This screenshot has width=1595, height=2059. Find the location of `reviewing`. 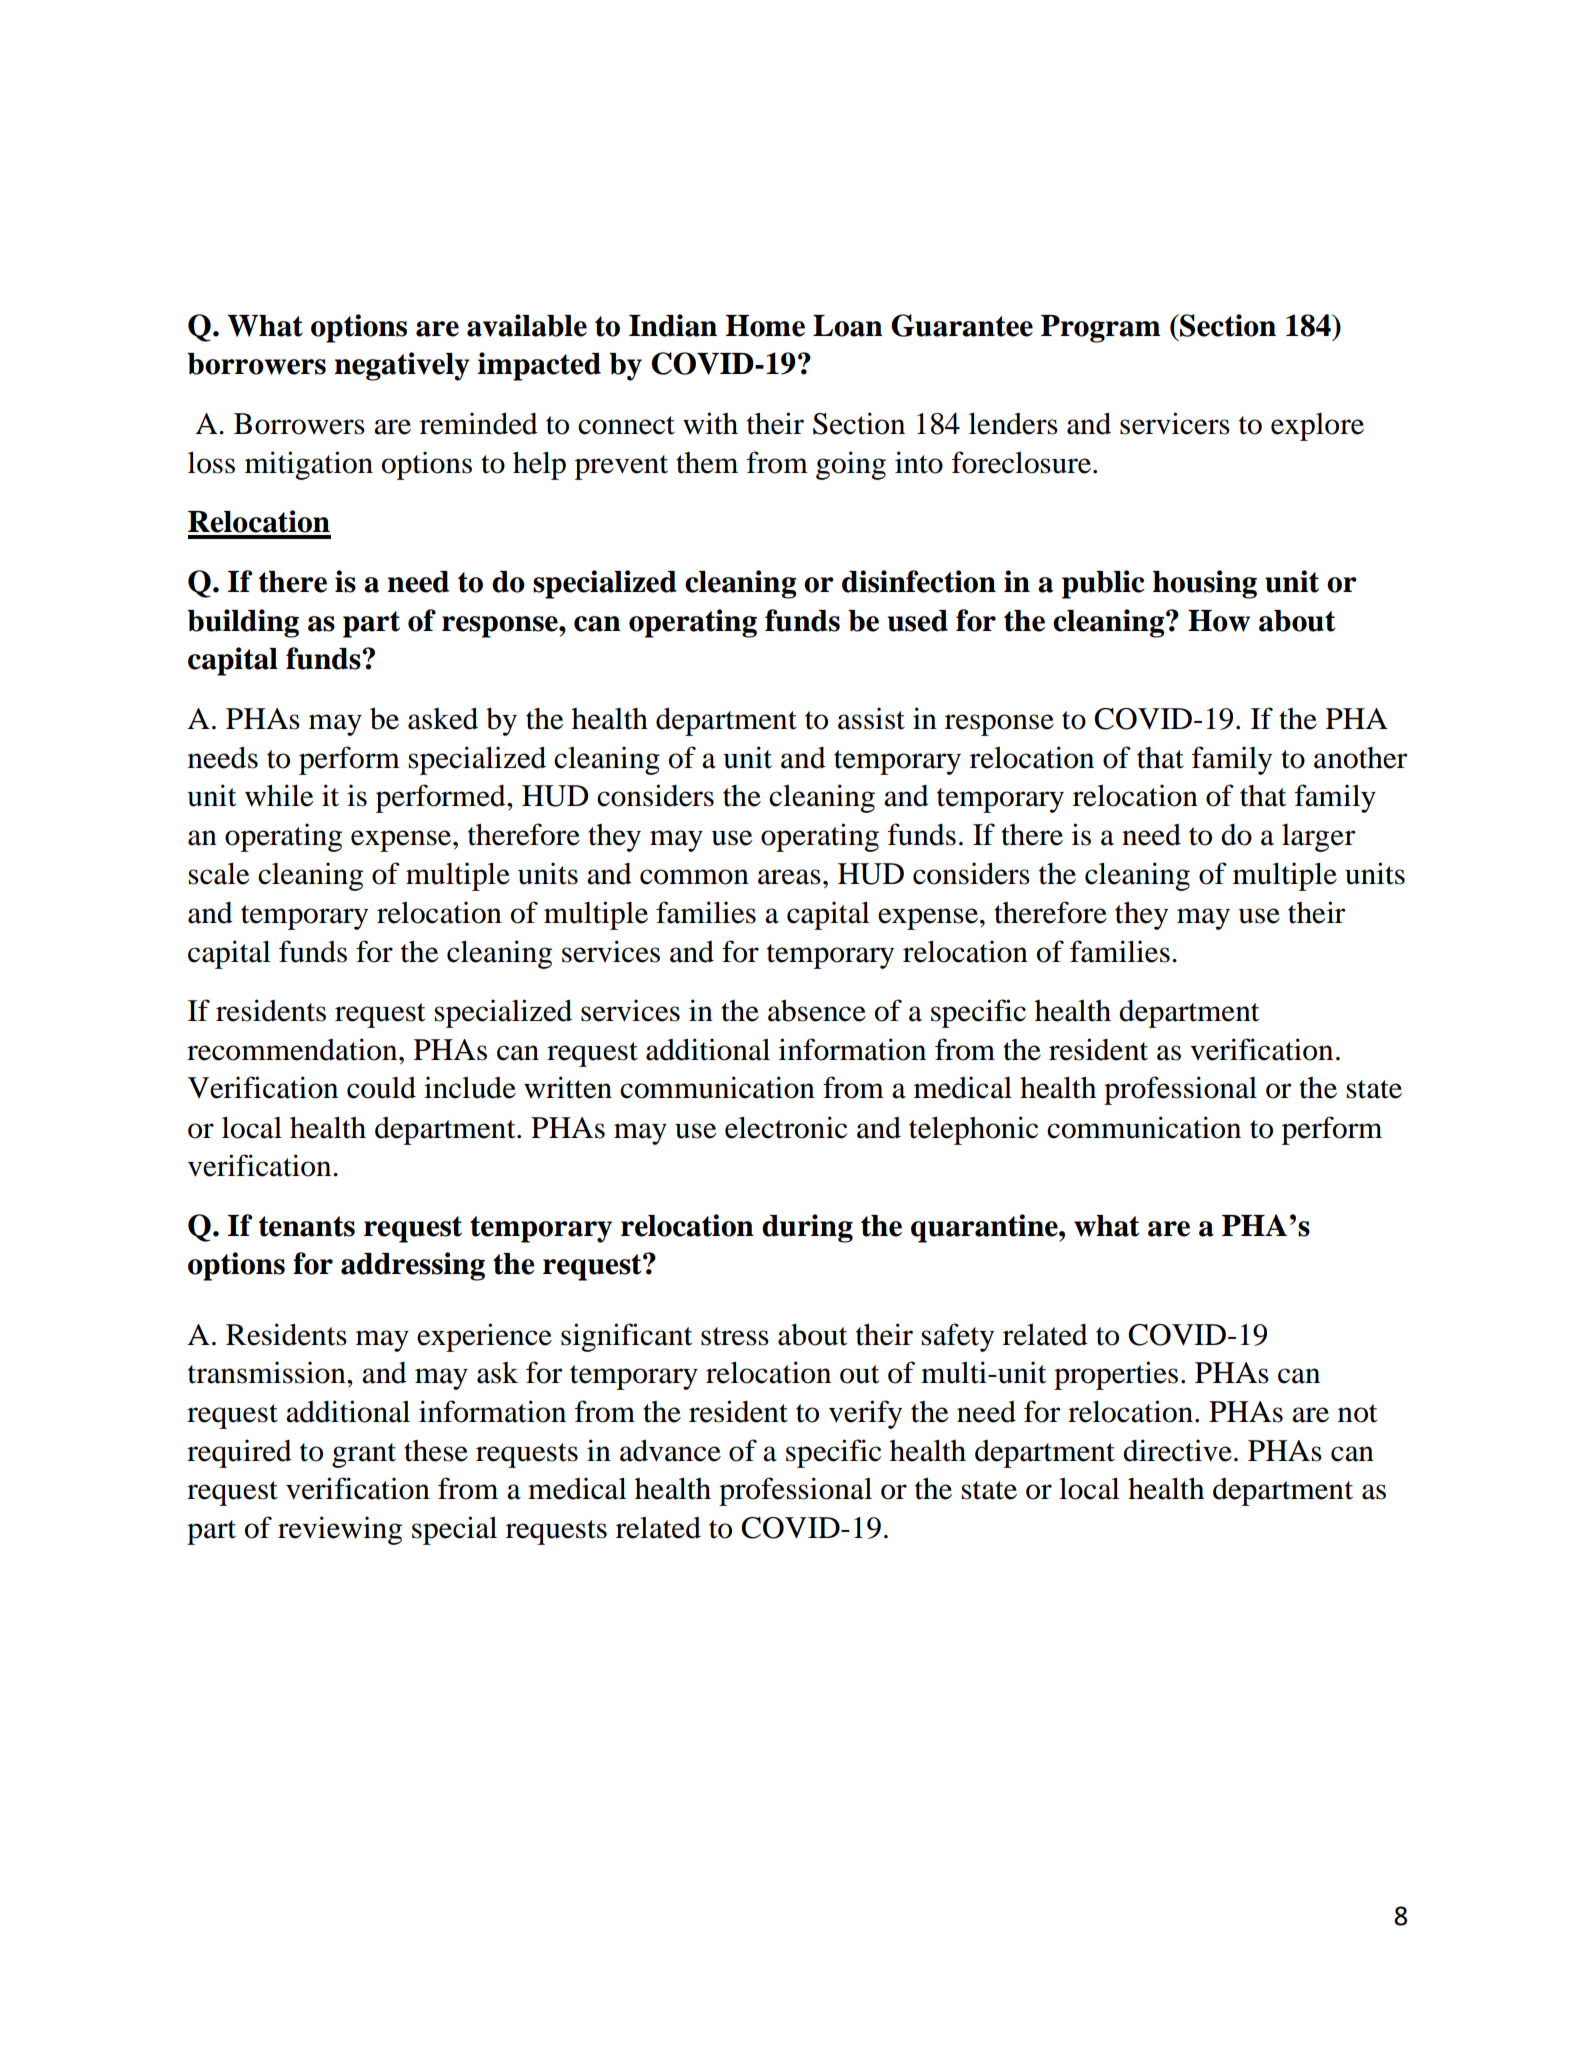

reviewing is located at coordinates (340, 1530).
